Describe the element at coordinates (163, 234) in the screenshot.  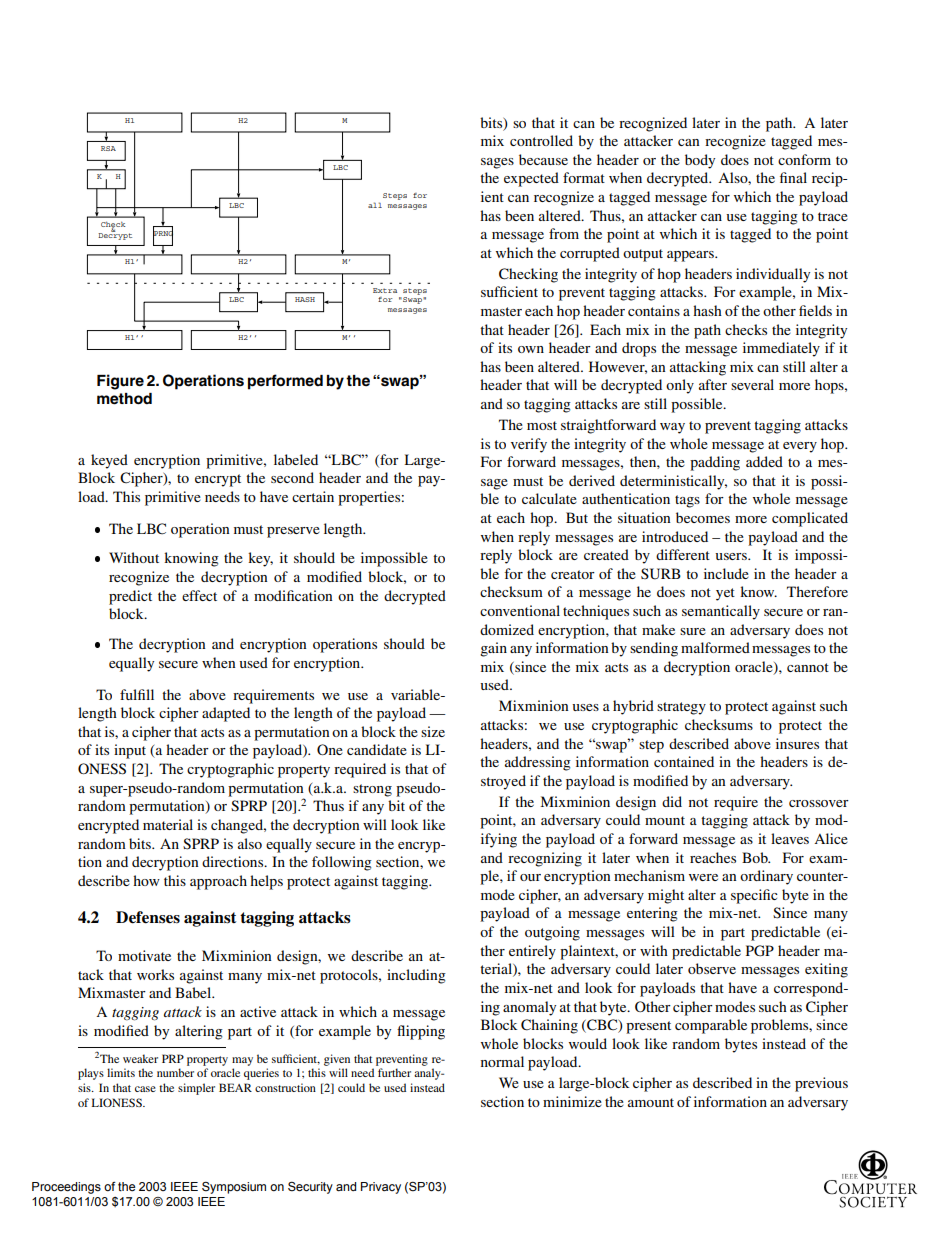
I see `PRNG` at that location.
